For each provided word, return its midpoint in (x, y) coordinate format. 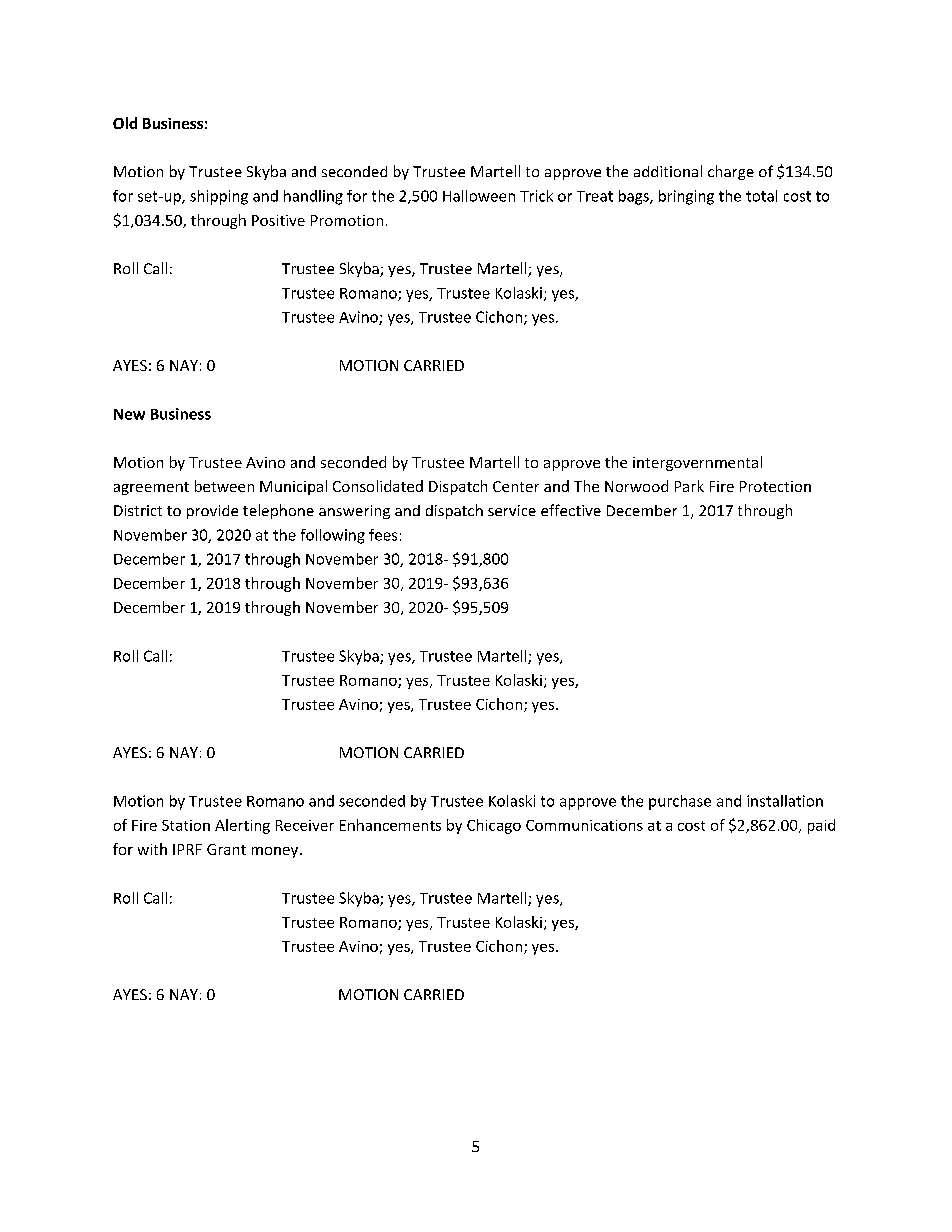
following (333, 536)
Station (186, 825)
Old (125, 123)
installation (785, 801)
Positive (278, 220)
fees (383, 535)
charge (731, 172)
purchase (680, 802)
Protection (775, 486)
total (761, 196)
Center (516, 486)
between (224, 486)
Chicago (494, 826)
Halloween (479, 196)
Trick (536, 196)
